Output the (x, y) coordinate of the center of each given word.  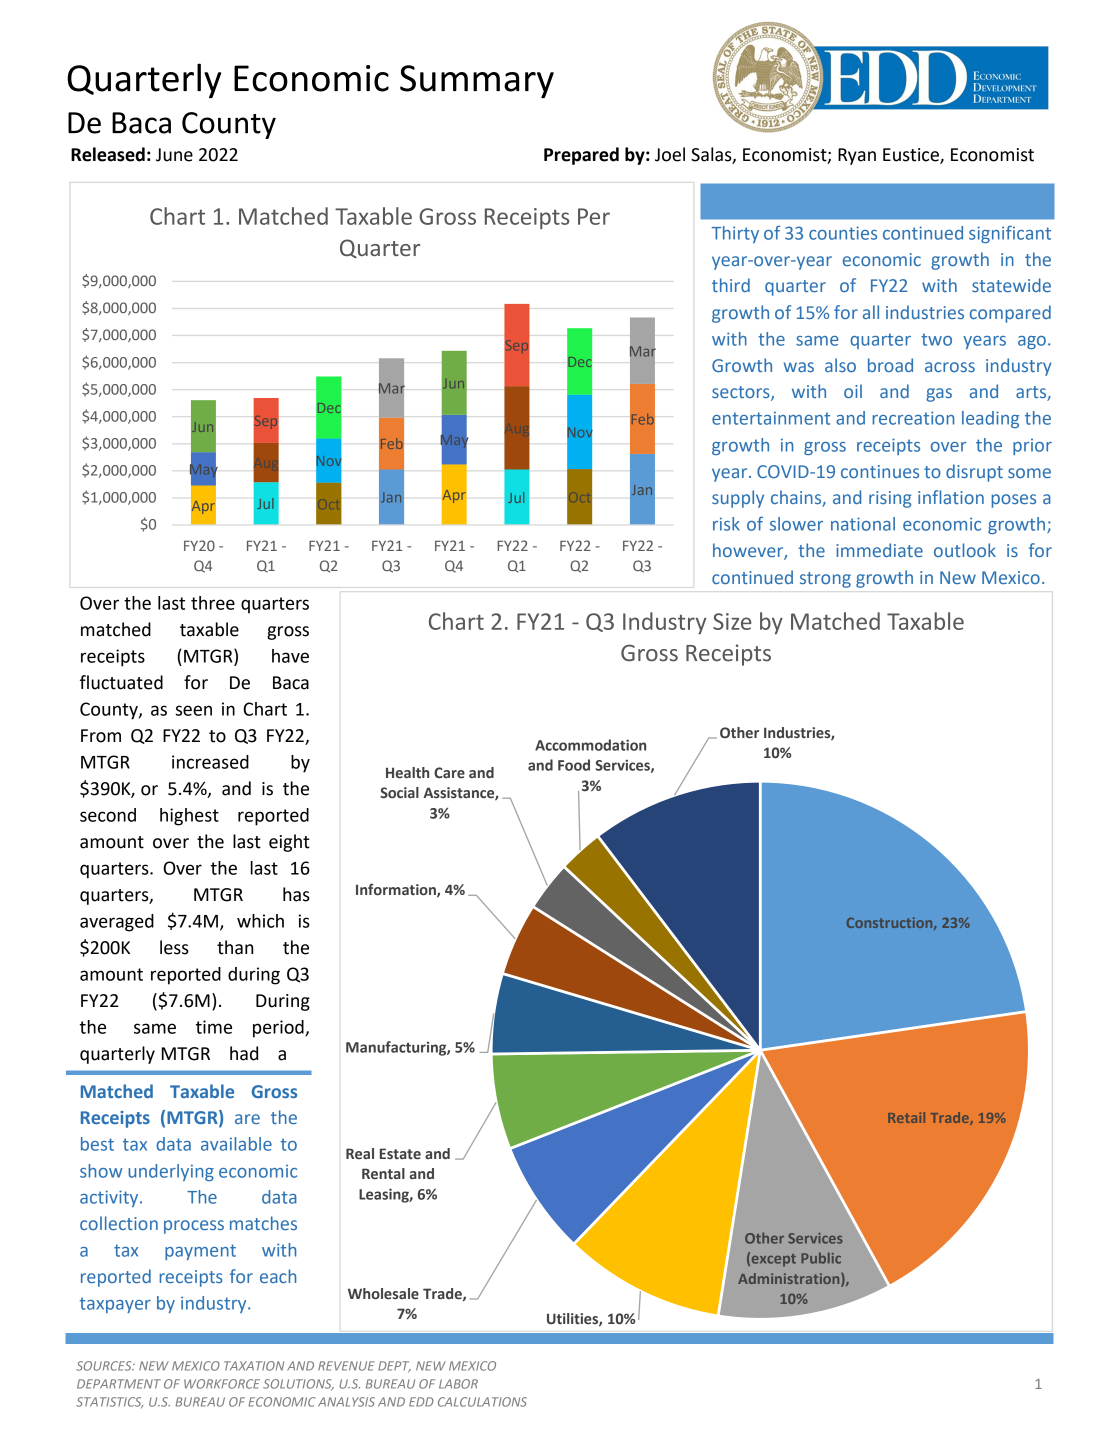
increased (210, 762)
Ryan (857, 156)
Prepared (581, 156)
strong (825, 580)
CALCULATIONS (482, 1402)
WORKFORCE (222, 1384)
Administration (790, 1279)
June (174, 155)
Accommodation (590, 745)
